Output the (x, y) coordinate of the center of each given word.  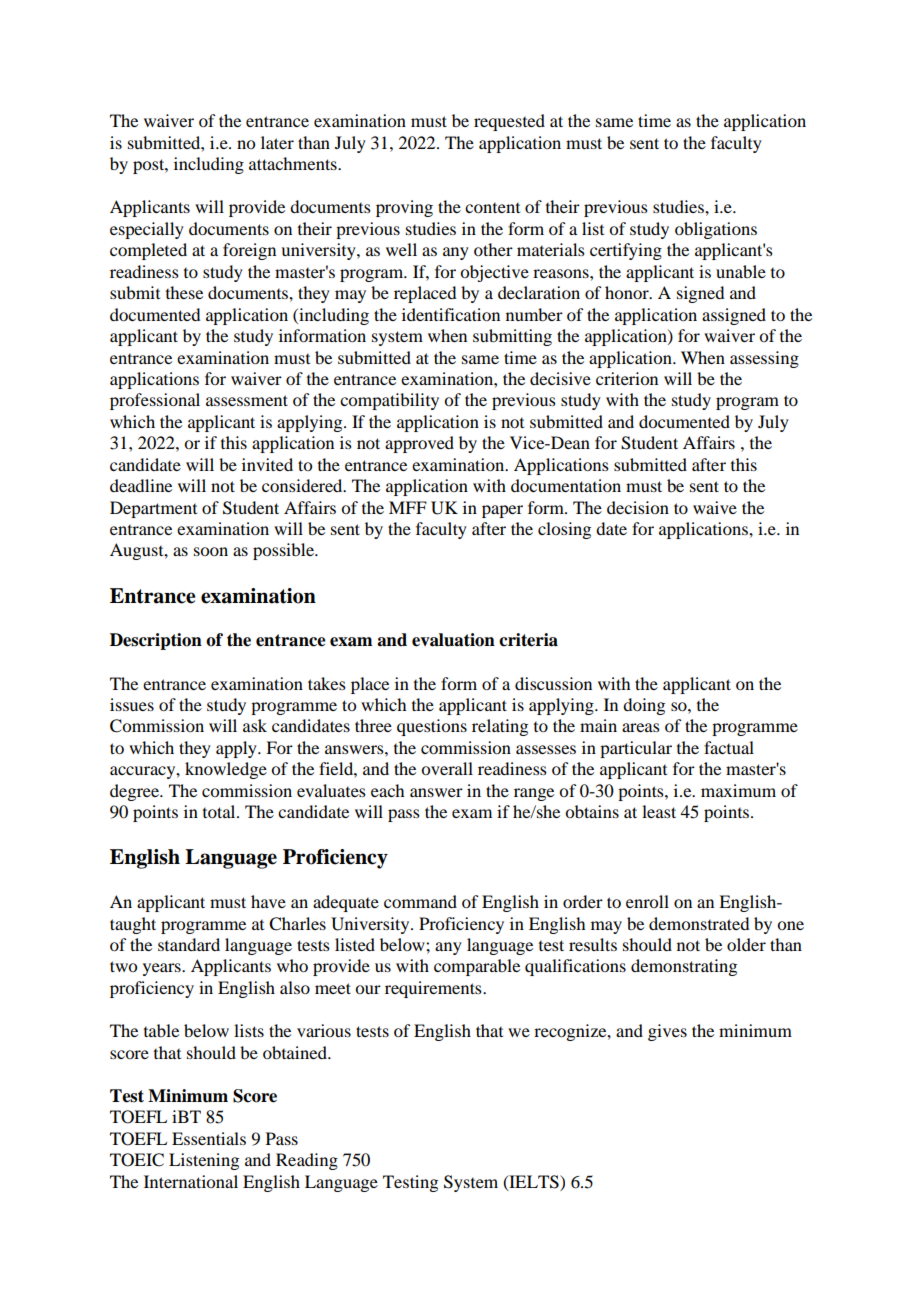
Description (156, 641)
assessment (247, 400)
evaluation (453, 640)
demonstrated (699, 923)
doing (644, 706)
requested (509, 122)
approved (419, 444)
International (191, 1181)
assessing (764, 359)
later (277, 142)
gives (667, 1032)
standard (189, 944)
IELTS (534, 1182)
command (420, 901)
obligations (716, 230)
